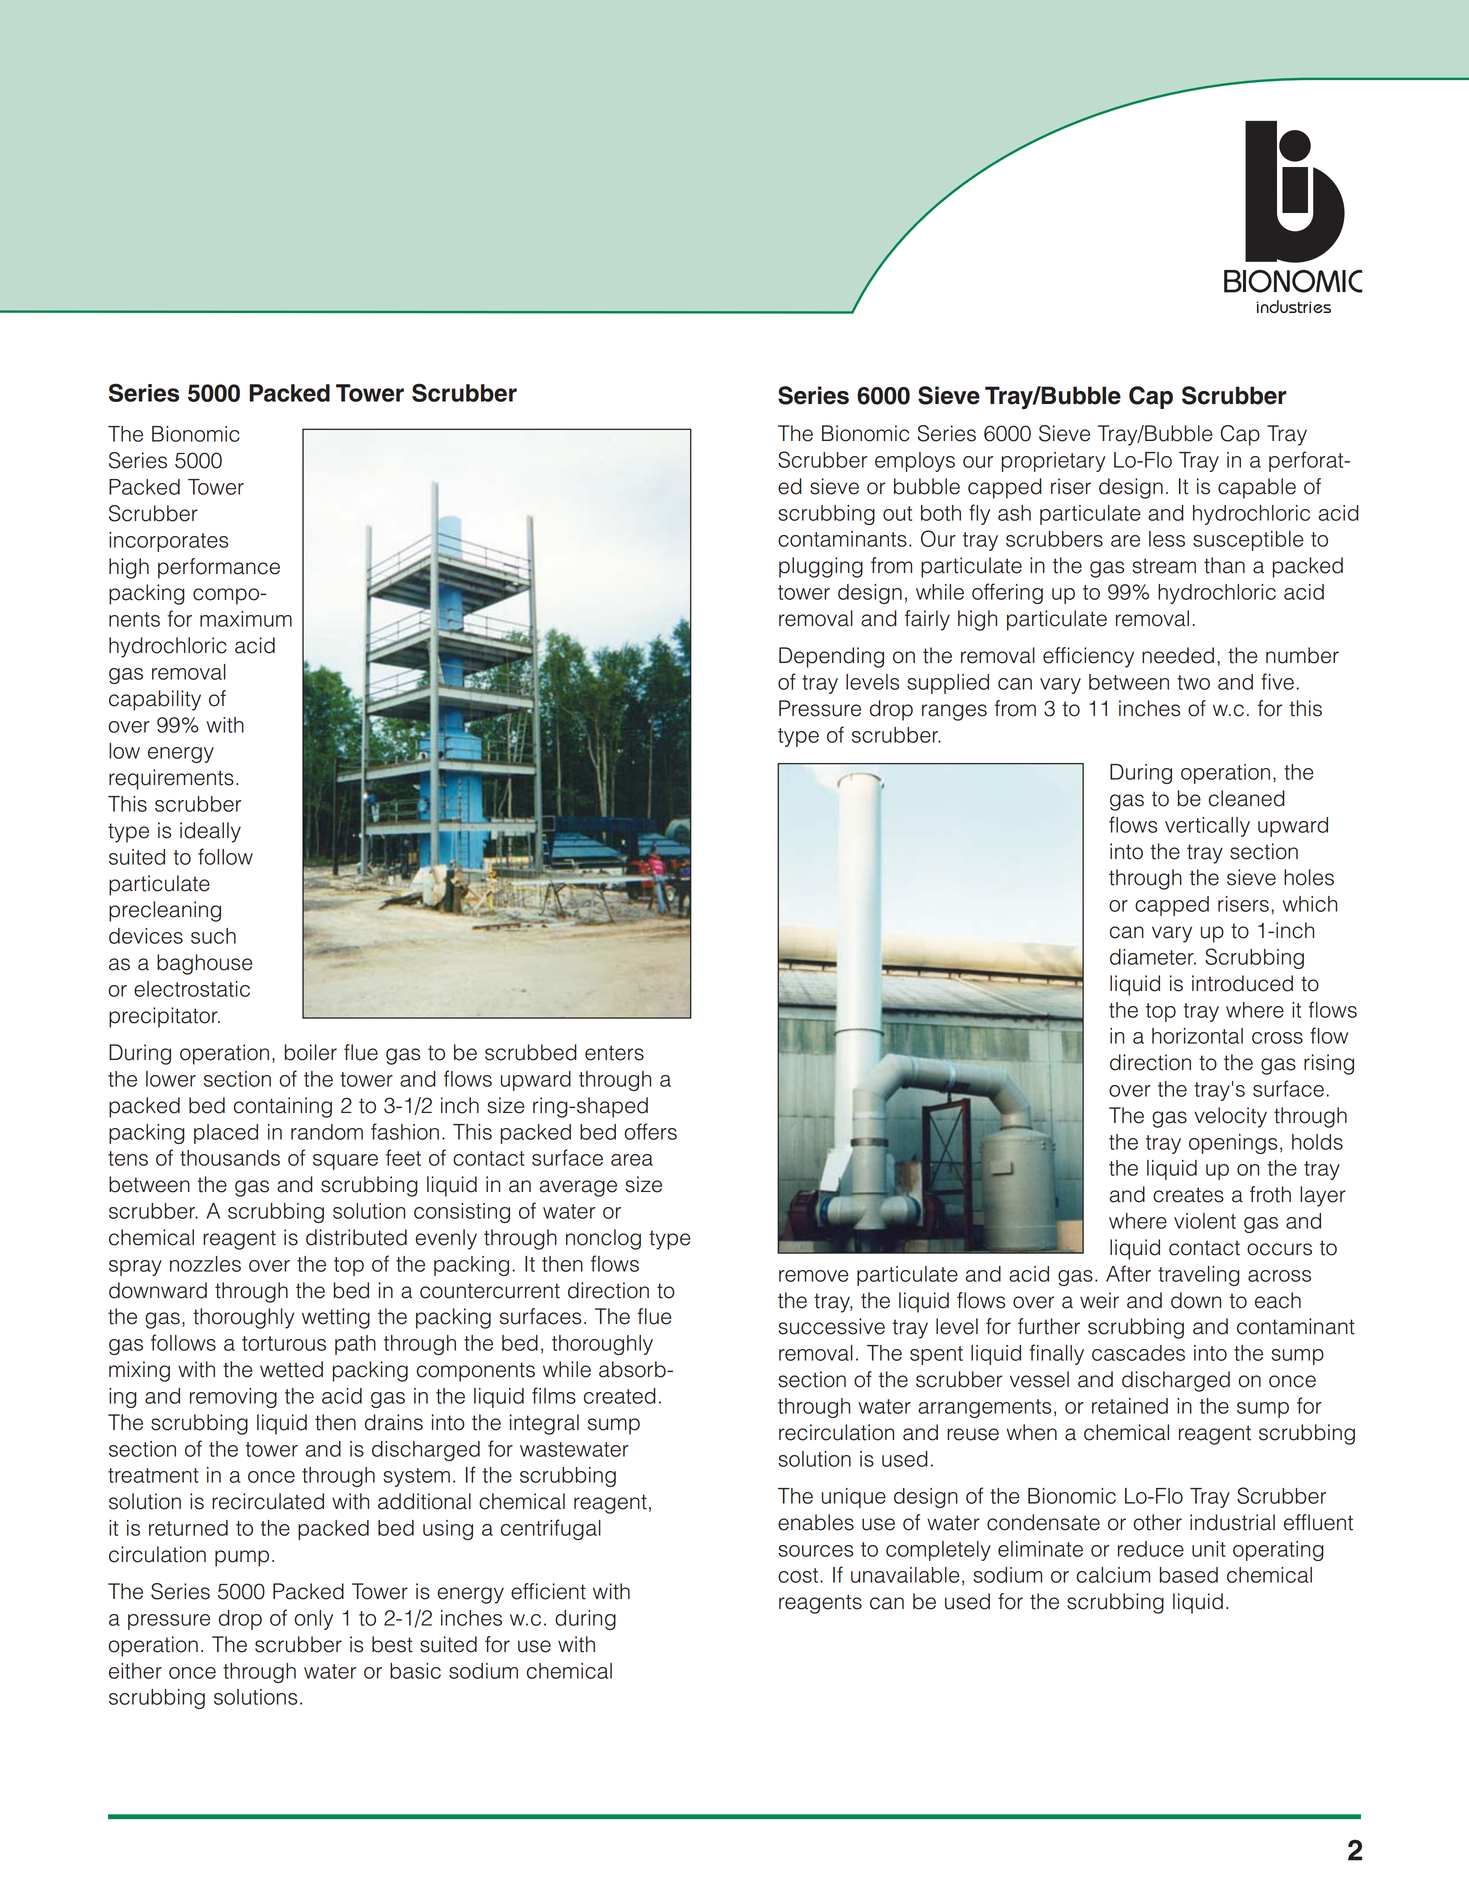 This image has width=1469, height=1902. I want to click on enters, so click(614, 1053).
